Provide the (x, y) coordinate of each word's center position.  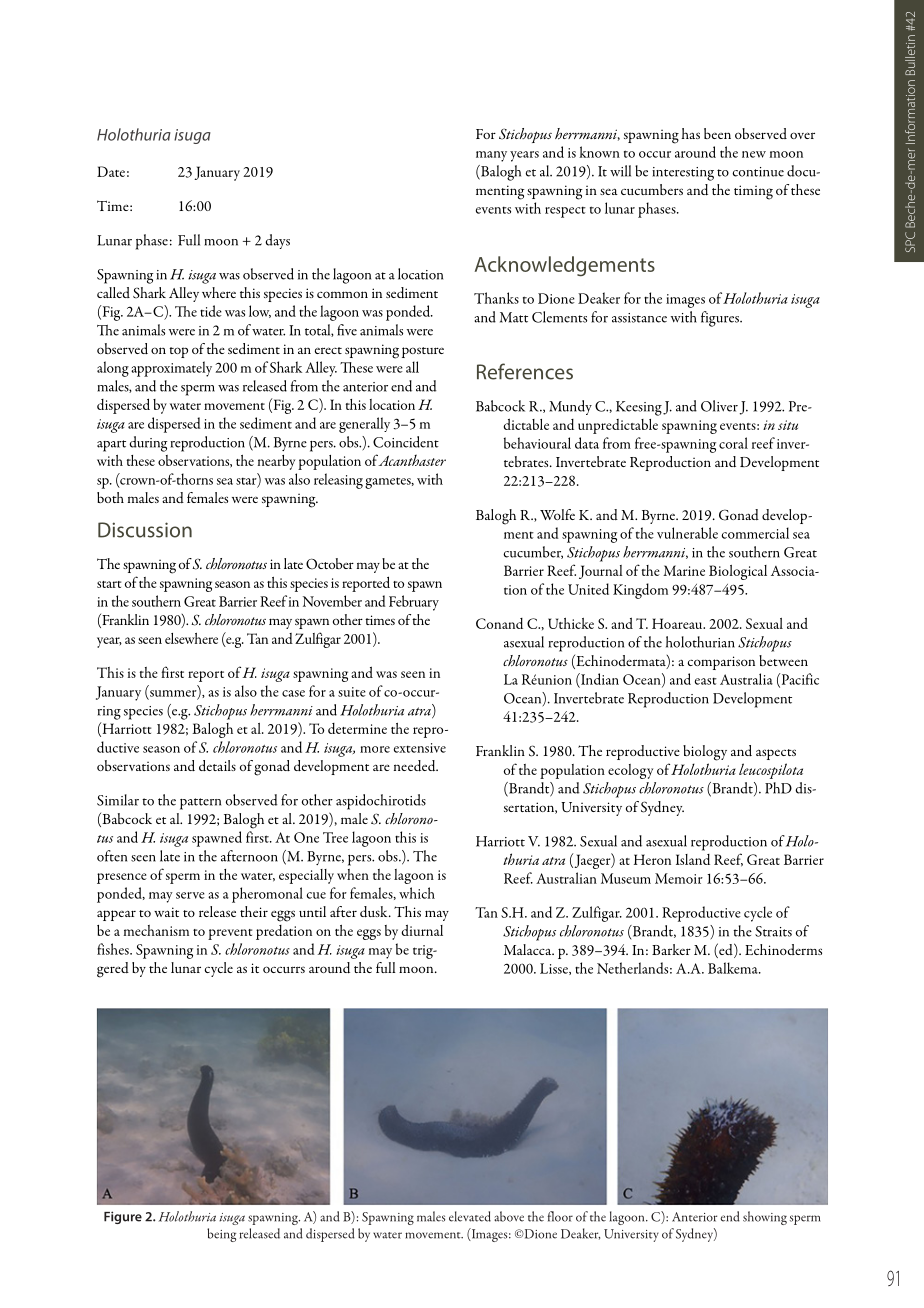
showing (765, 1218)
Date (111, 171)
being (221, 1235)
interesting (683, 174)
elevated (470, 1216)
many (491, 156)
